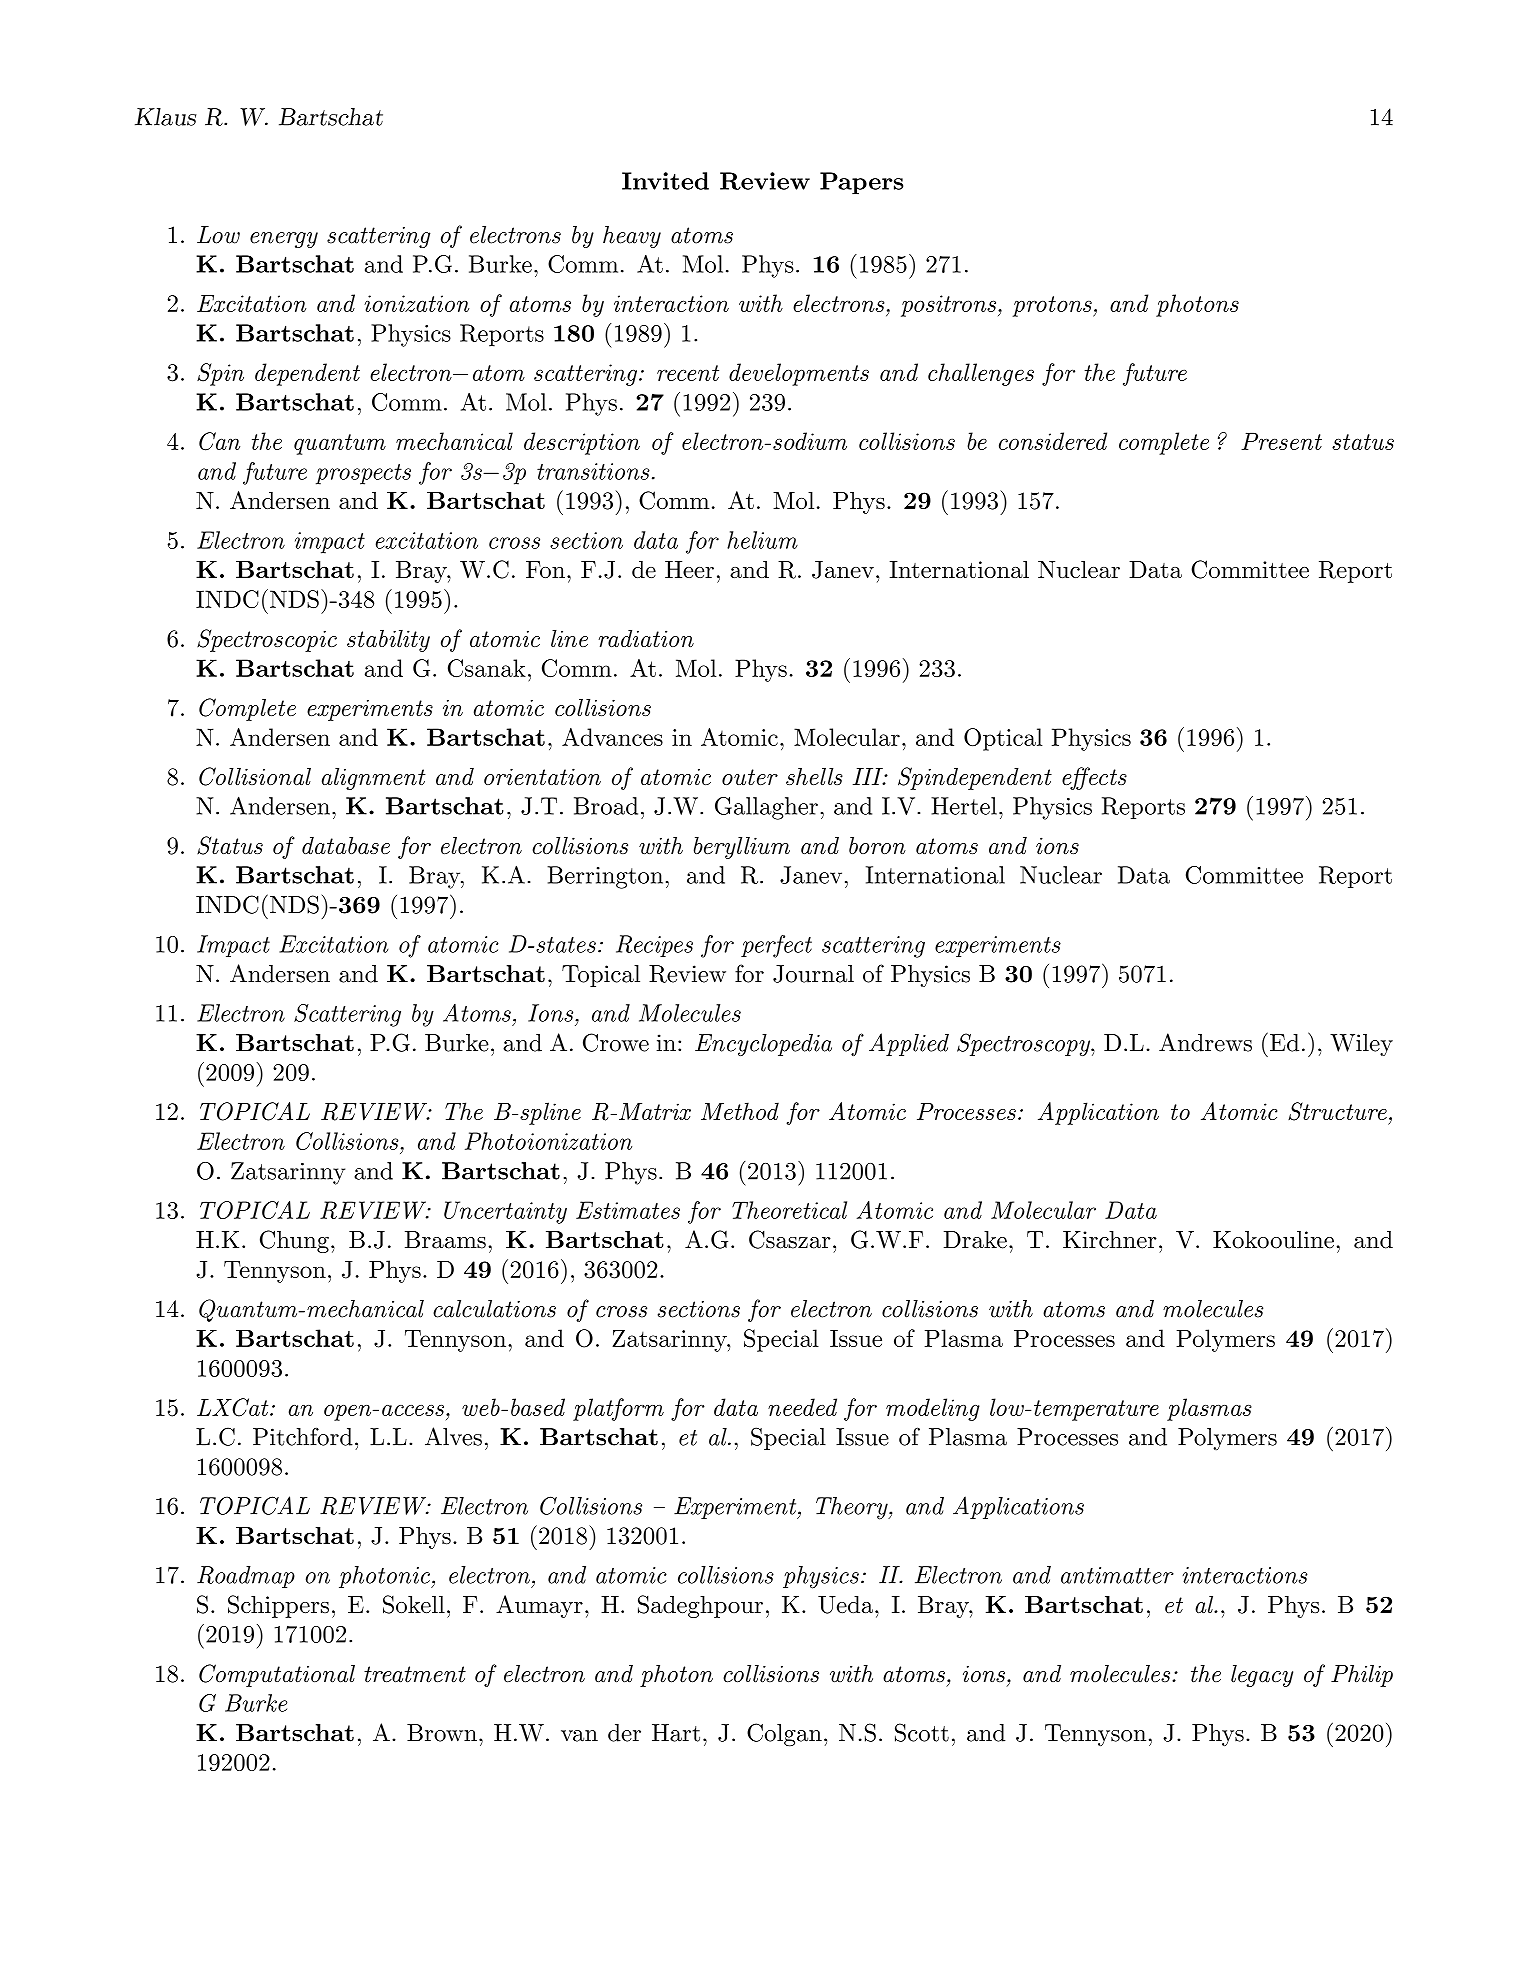  Describe the element at coordinates (277, 1675) in the screenshot. I see `Computational` at that location.
